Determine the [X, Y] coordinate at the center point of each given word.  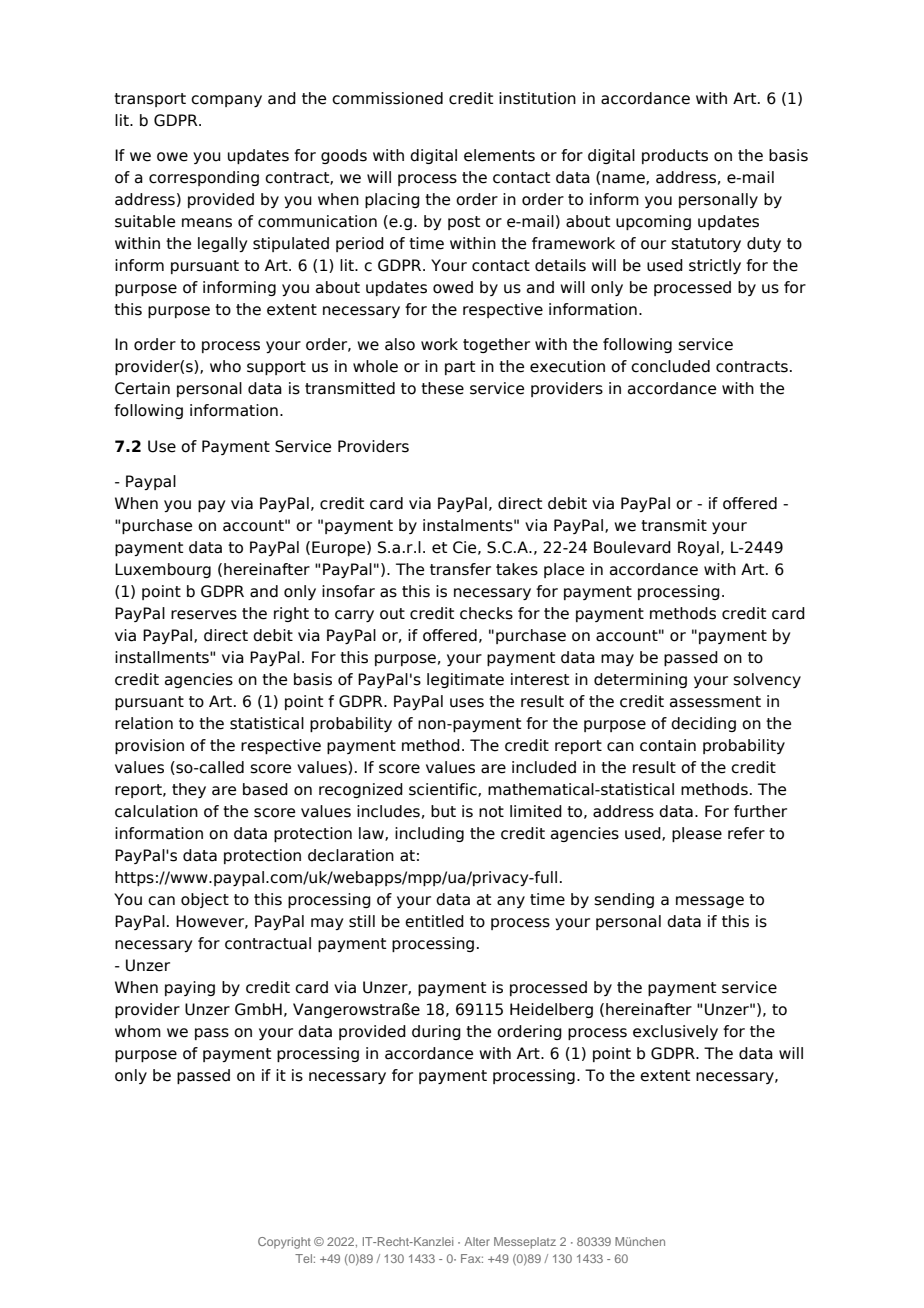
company [226, 101]
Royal [698, 548]
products [675, 156]
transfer [460, 569]
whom [138, 1031]
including [429, 834]
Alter [477, 1241]
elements [499, 155]
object [205, 900]
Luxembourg [163, 570]
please [697, 834]
